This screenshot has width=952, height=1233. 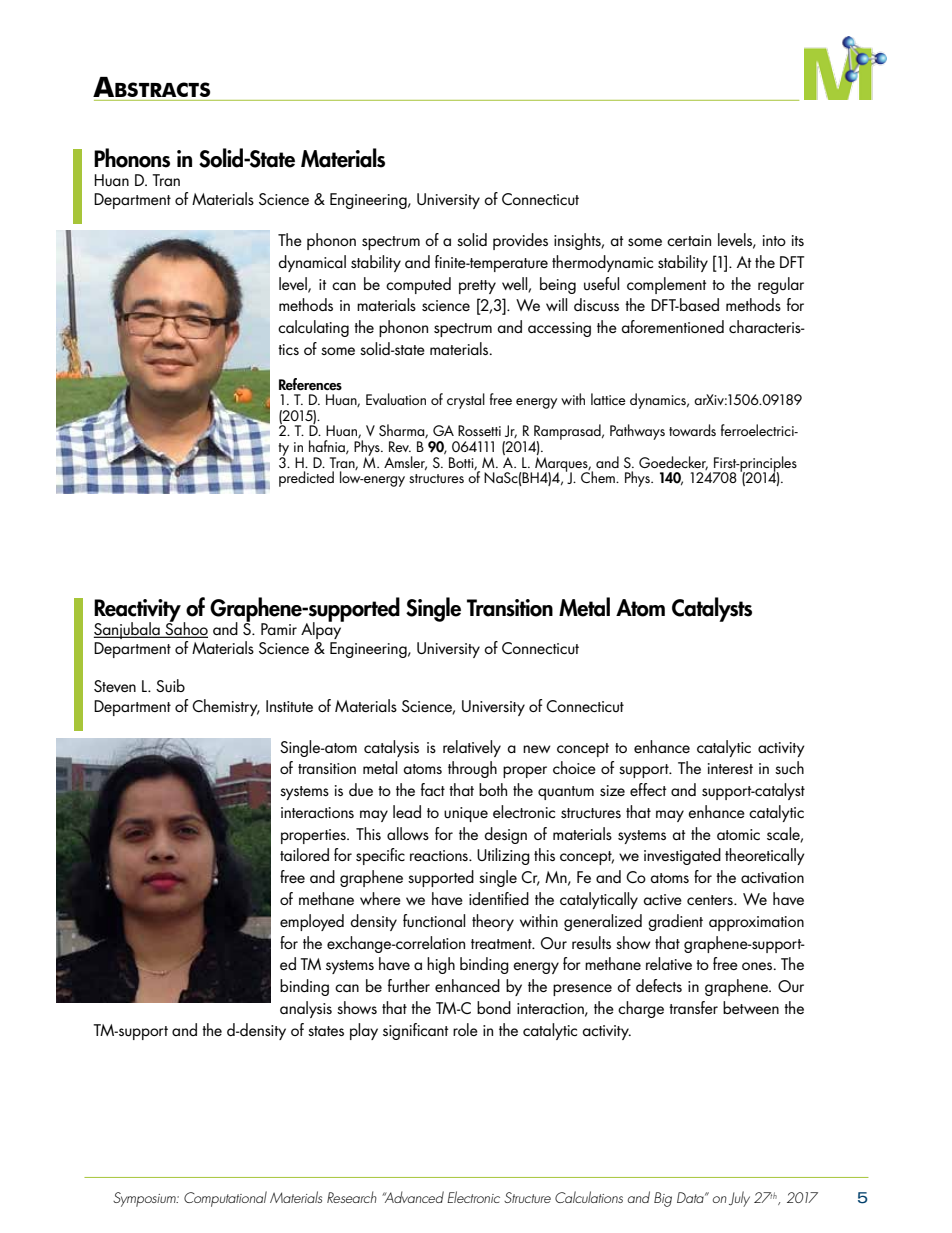 What do you see at coordinates (682, 856) in the screenshot?
I see `investigated` at bounding box center [682, 856].
